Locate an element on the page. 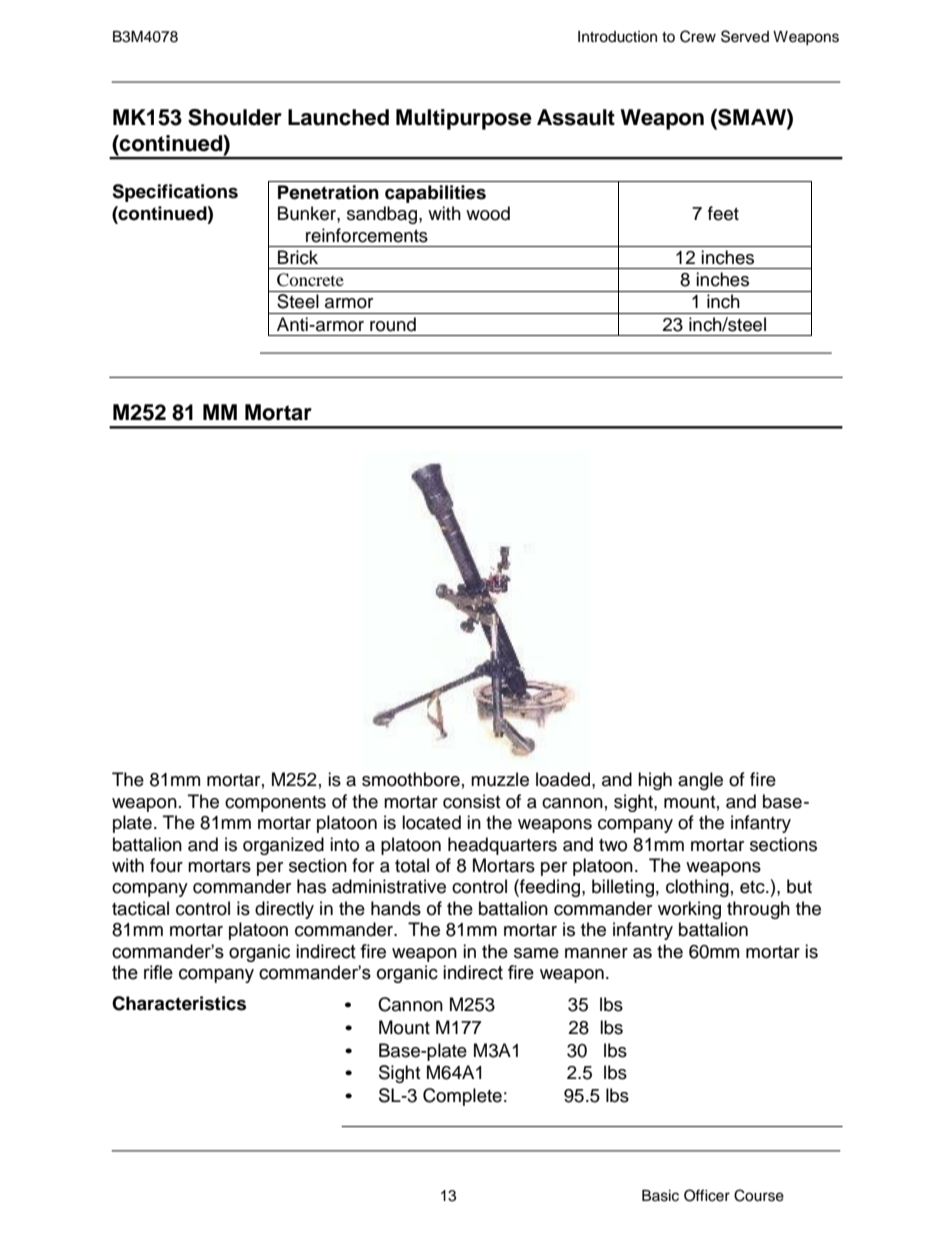 The height and width of the image is (1233, 952). same is located at coordinates (536, 953).
